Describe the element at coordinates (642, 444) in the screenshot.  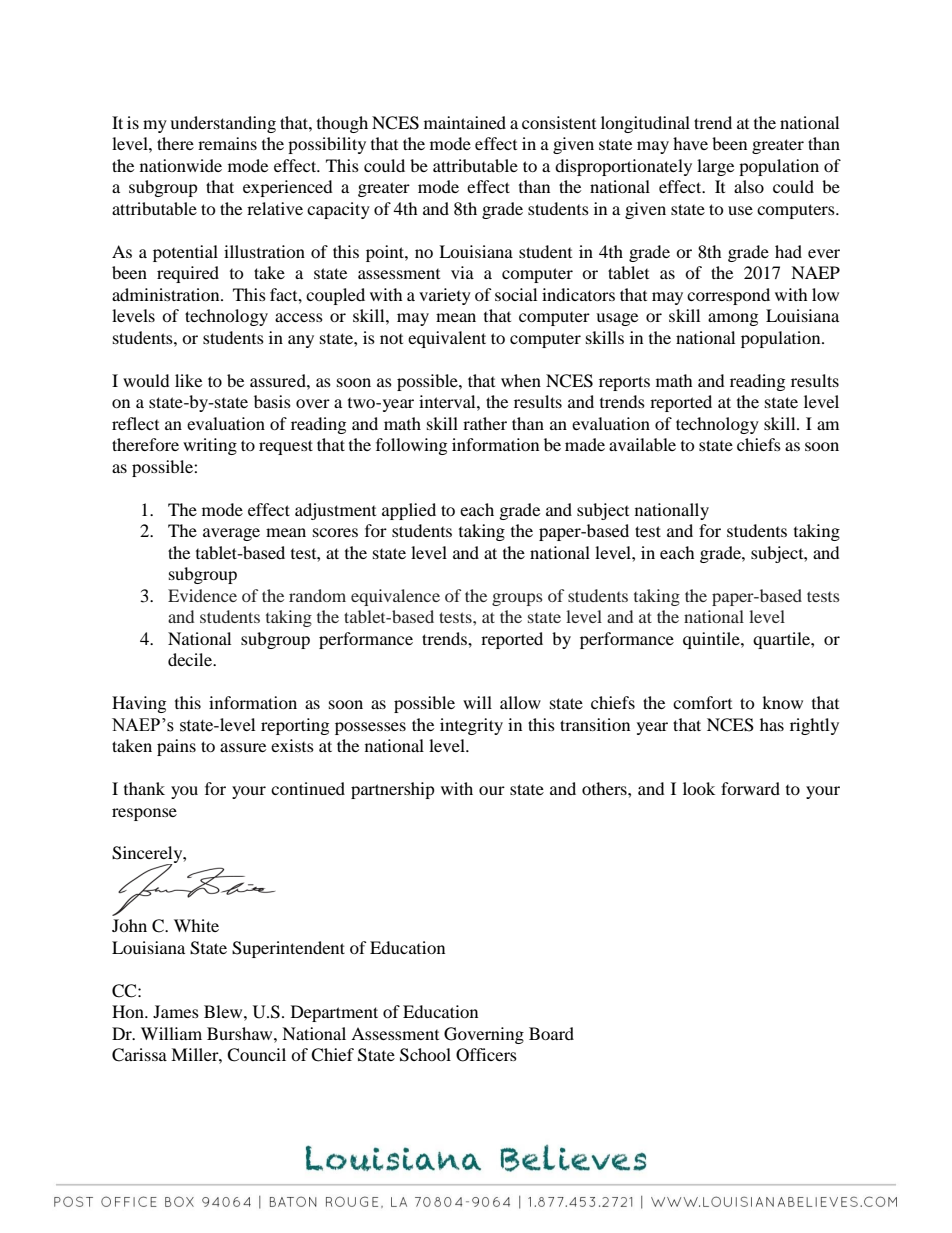
I see `available` at that location.
